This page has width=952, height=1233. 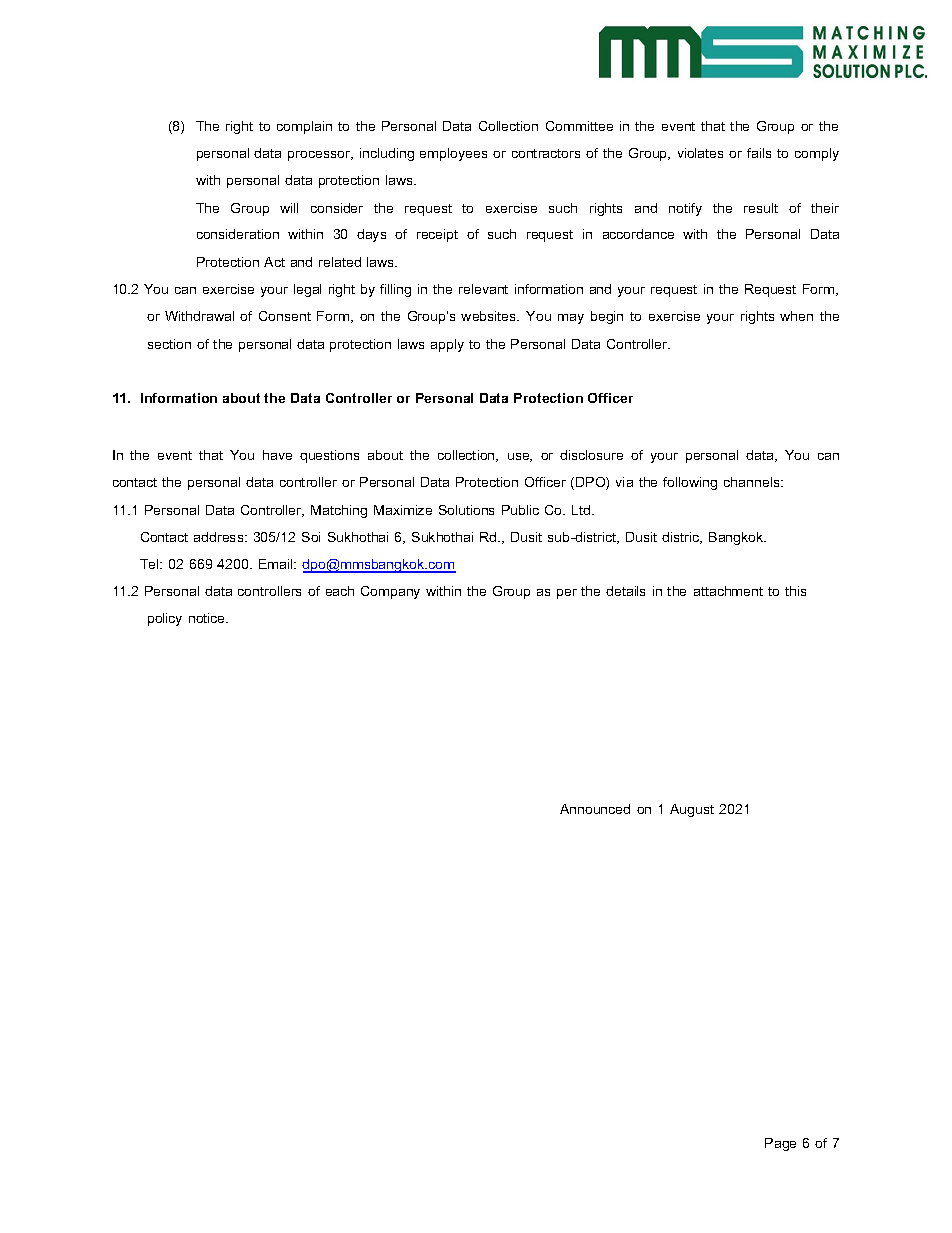 I want to click on apply, so click(x=447, y=345).
